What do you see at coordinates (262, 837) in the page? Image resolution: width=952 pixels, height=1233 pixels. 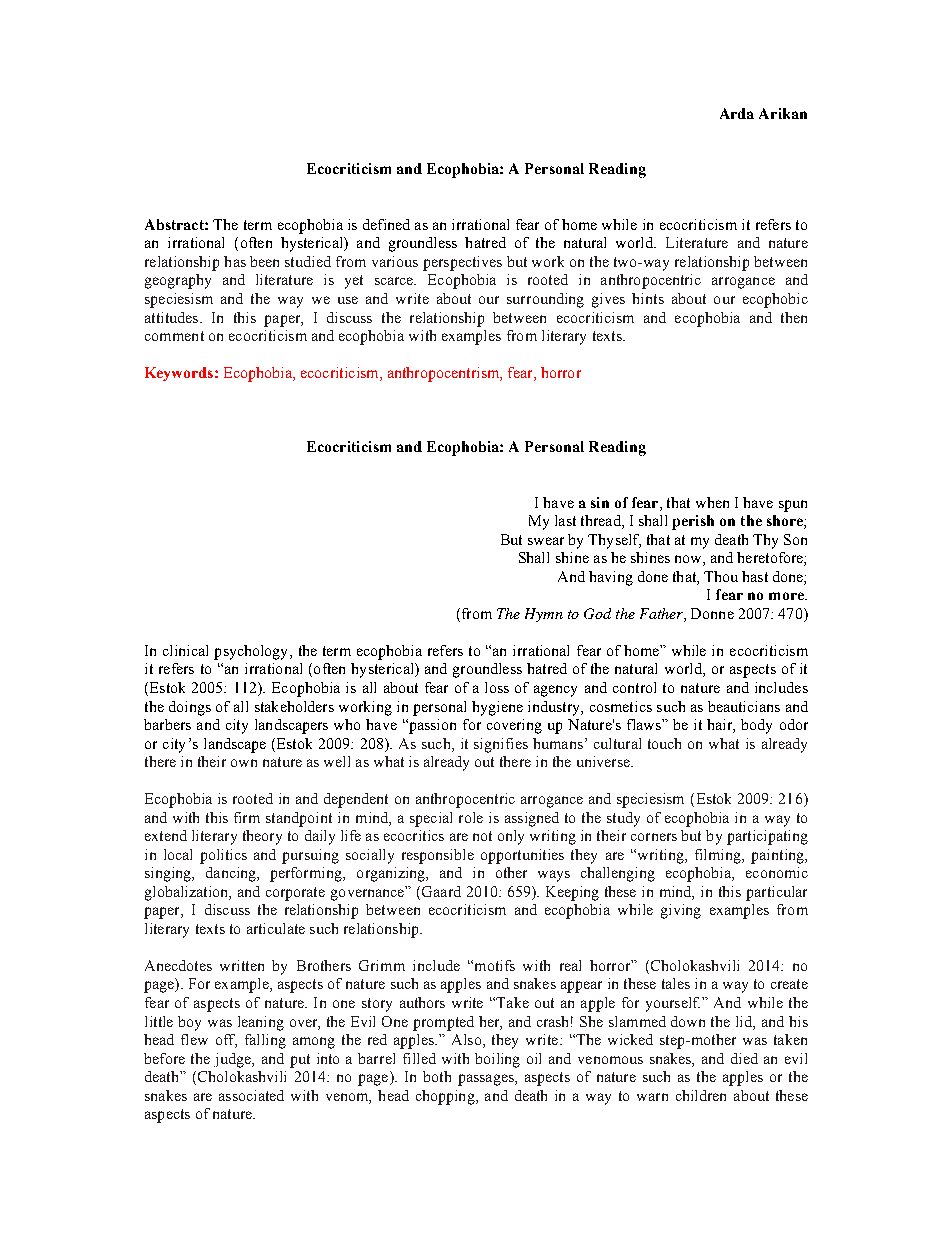 I see `theory` at bounding box center [262, 837].
